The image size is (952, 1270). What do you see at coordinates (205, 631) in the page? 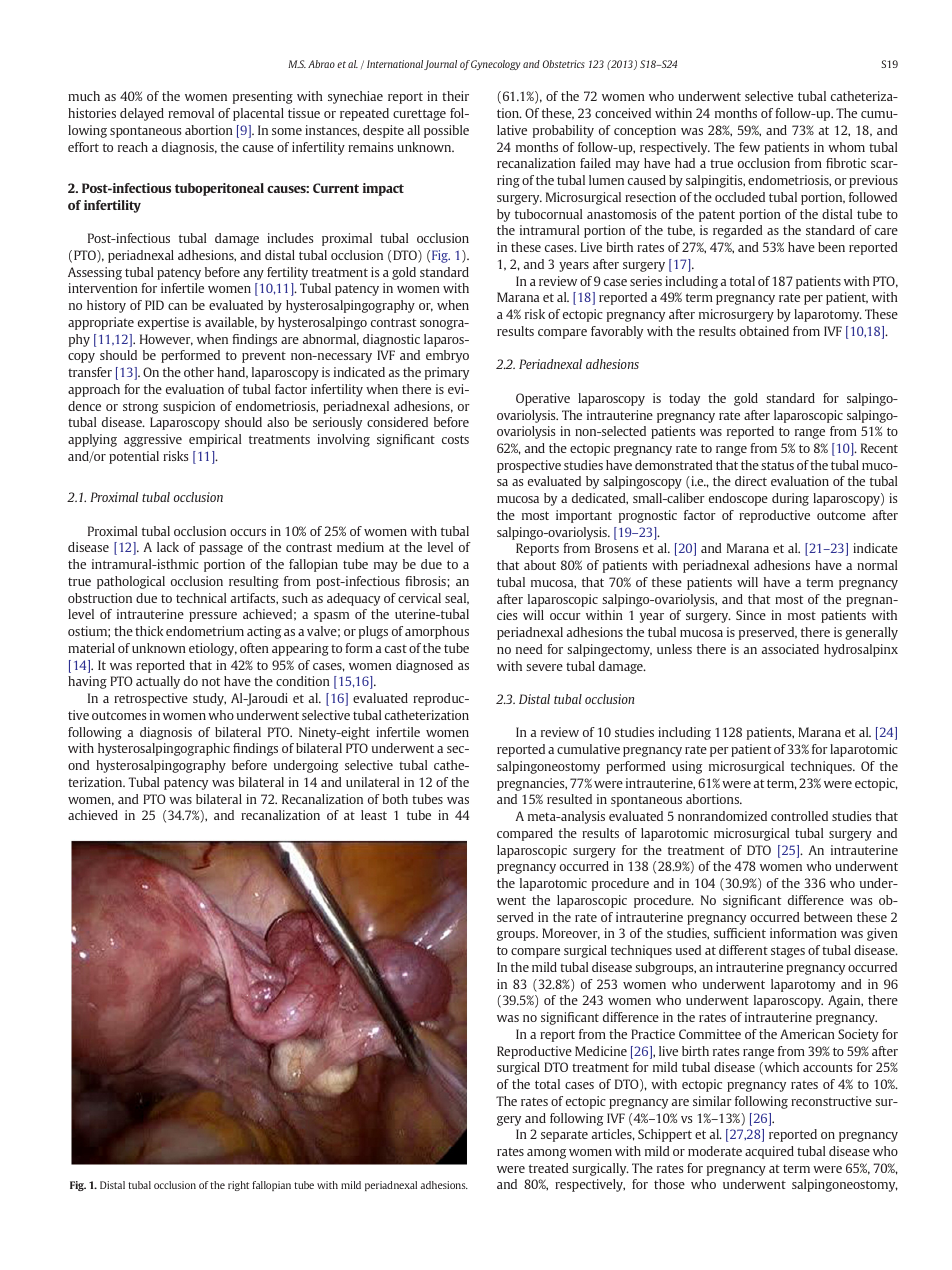
I see `endometrium` at bounding box center [205, 631].
